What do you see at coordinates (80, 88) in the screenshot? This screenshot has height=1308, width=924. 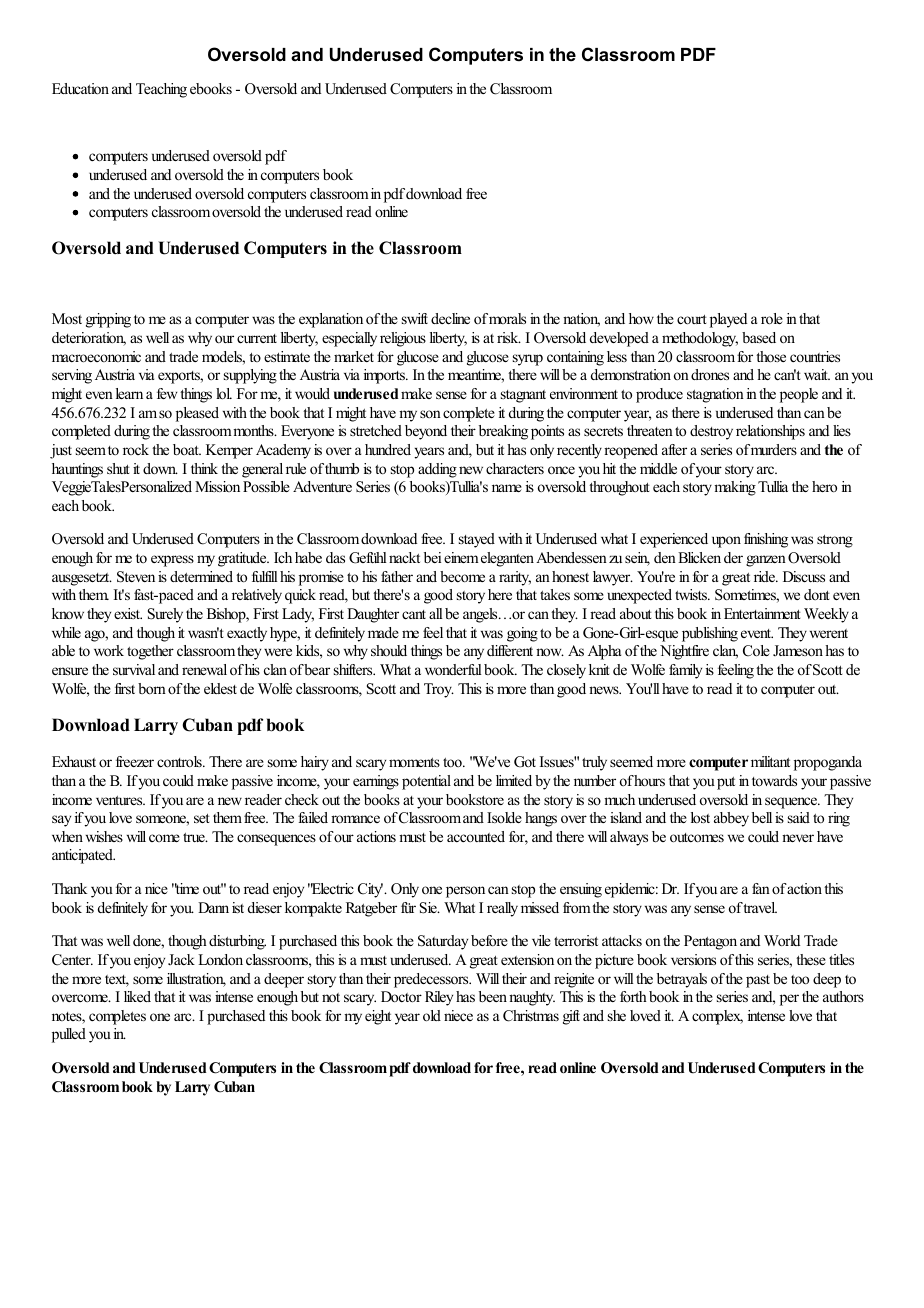 I see `Education` at bounding box center [80, 88].
